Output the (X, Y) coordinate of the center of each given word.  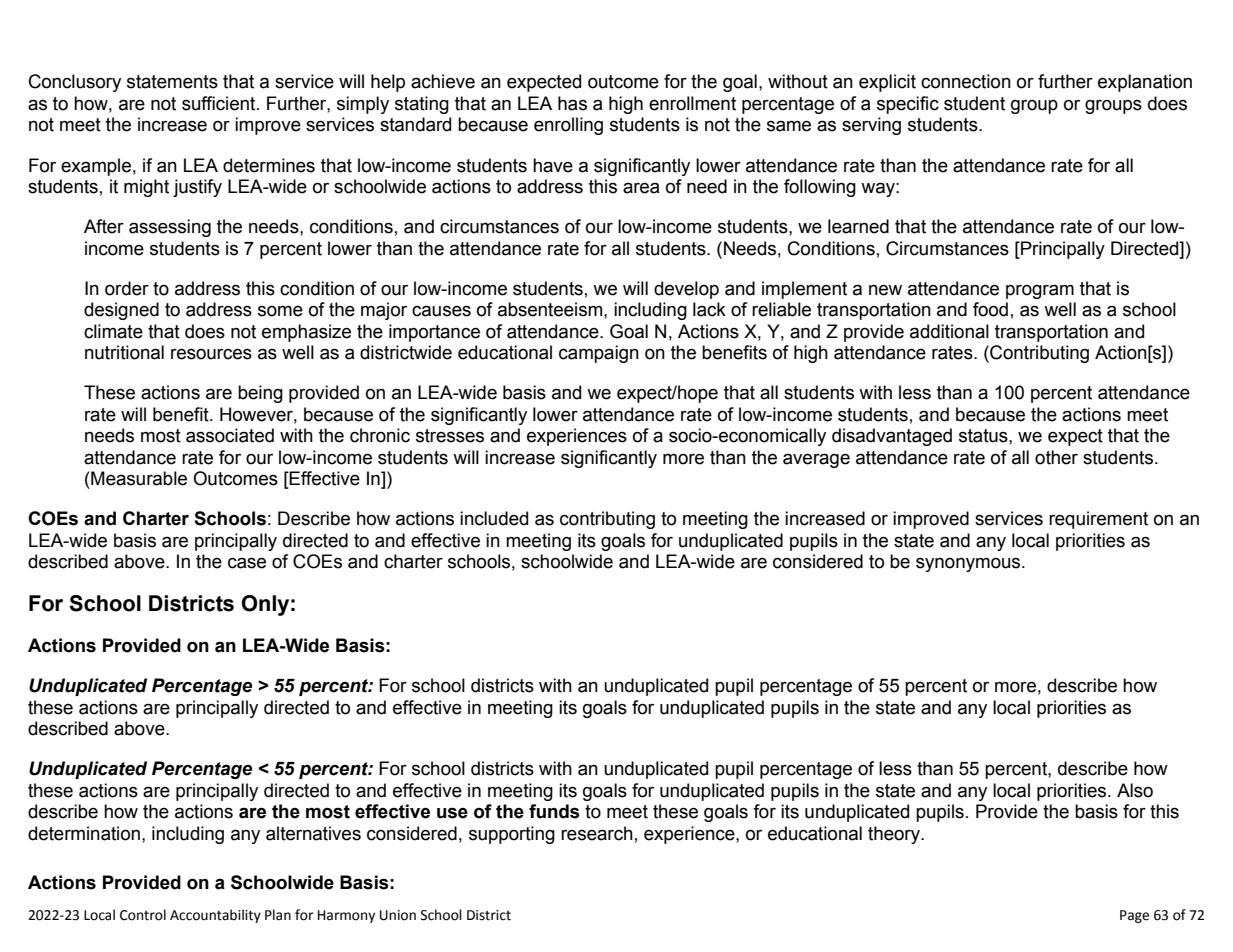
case (247, 563)
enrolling (568, 126)
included (494, 518)
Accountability (215, 916)
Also (1135, 790)
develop (686, 290)
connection (966, 81)
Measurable (138, 478)
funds (554, 811)
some (280, 311)
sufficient (220, 103)
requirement (1098, 520)
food (990, 309)
